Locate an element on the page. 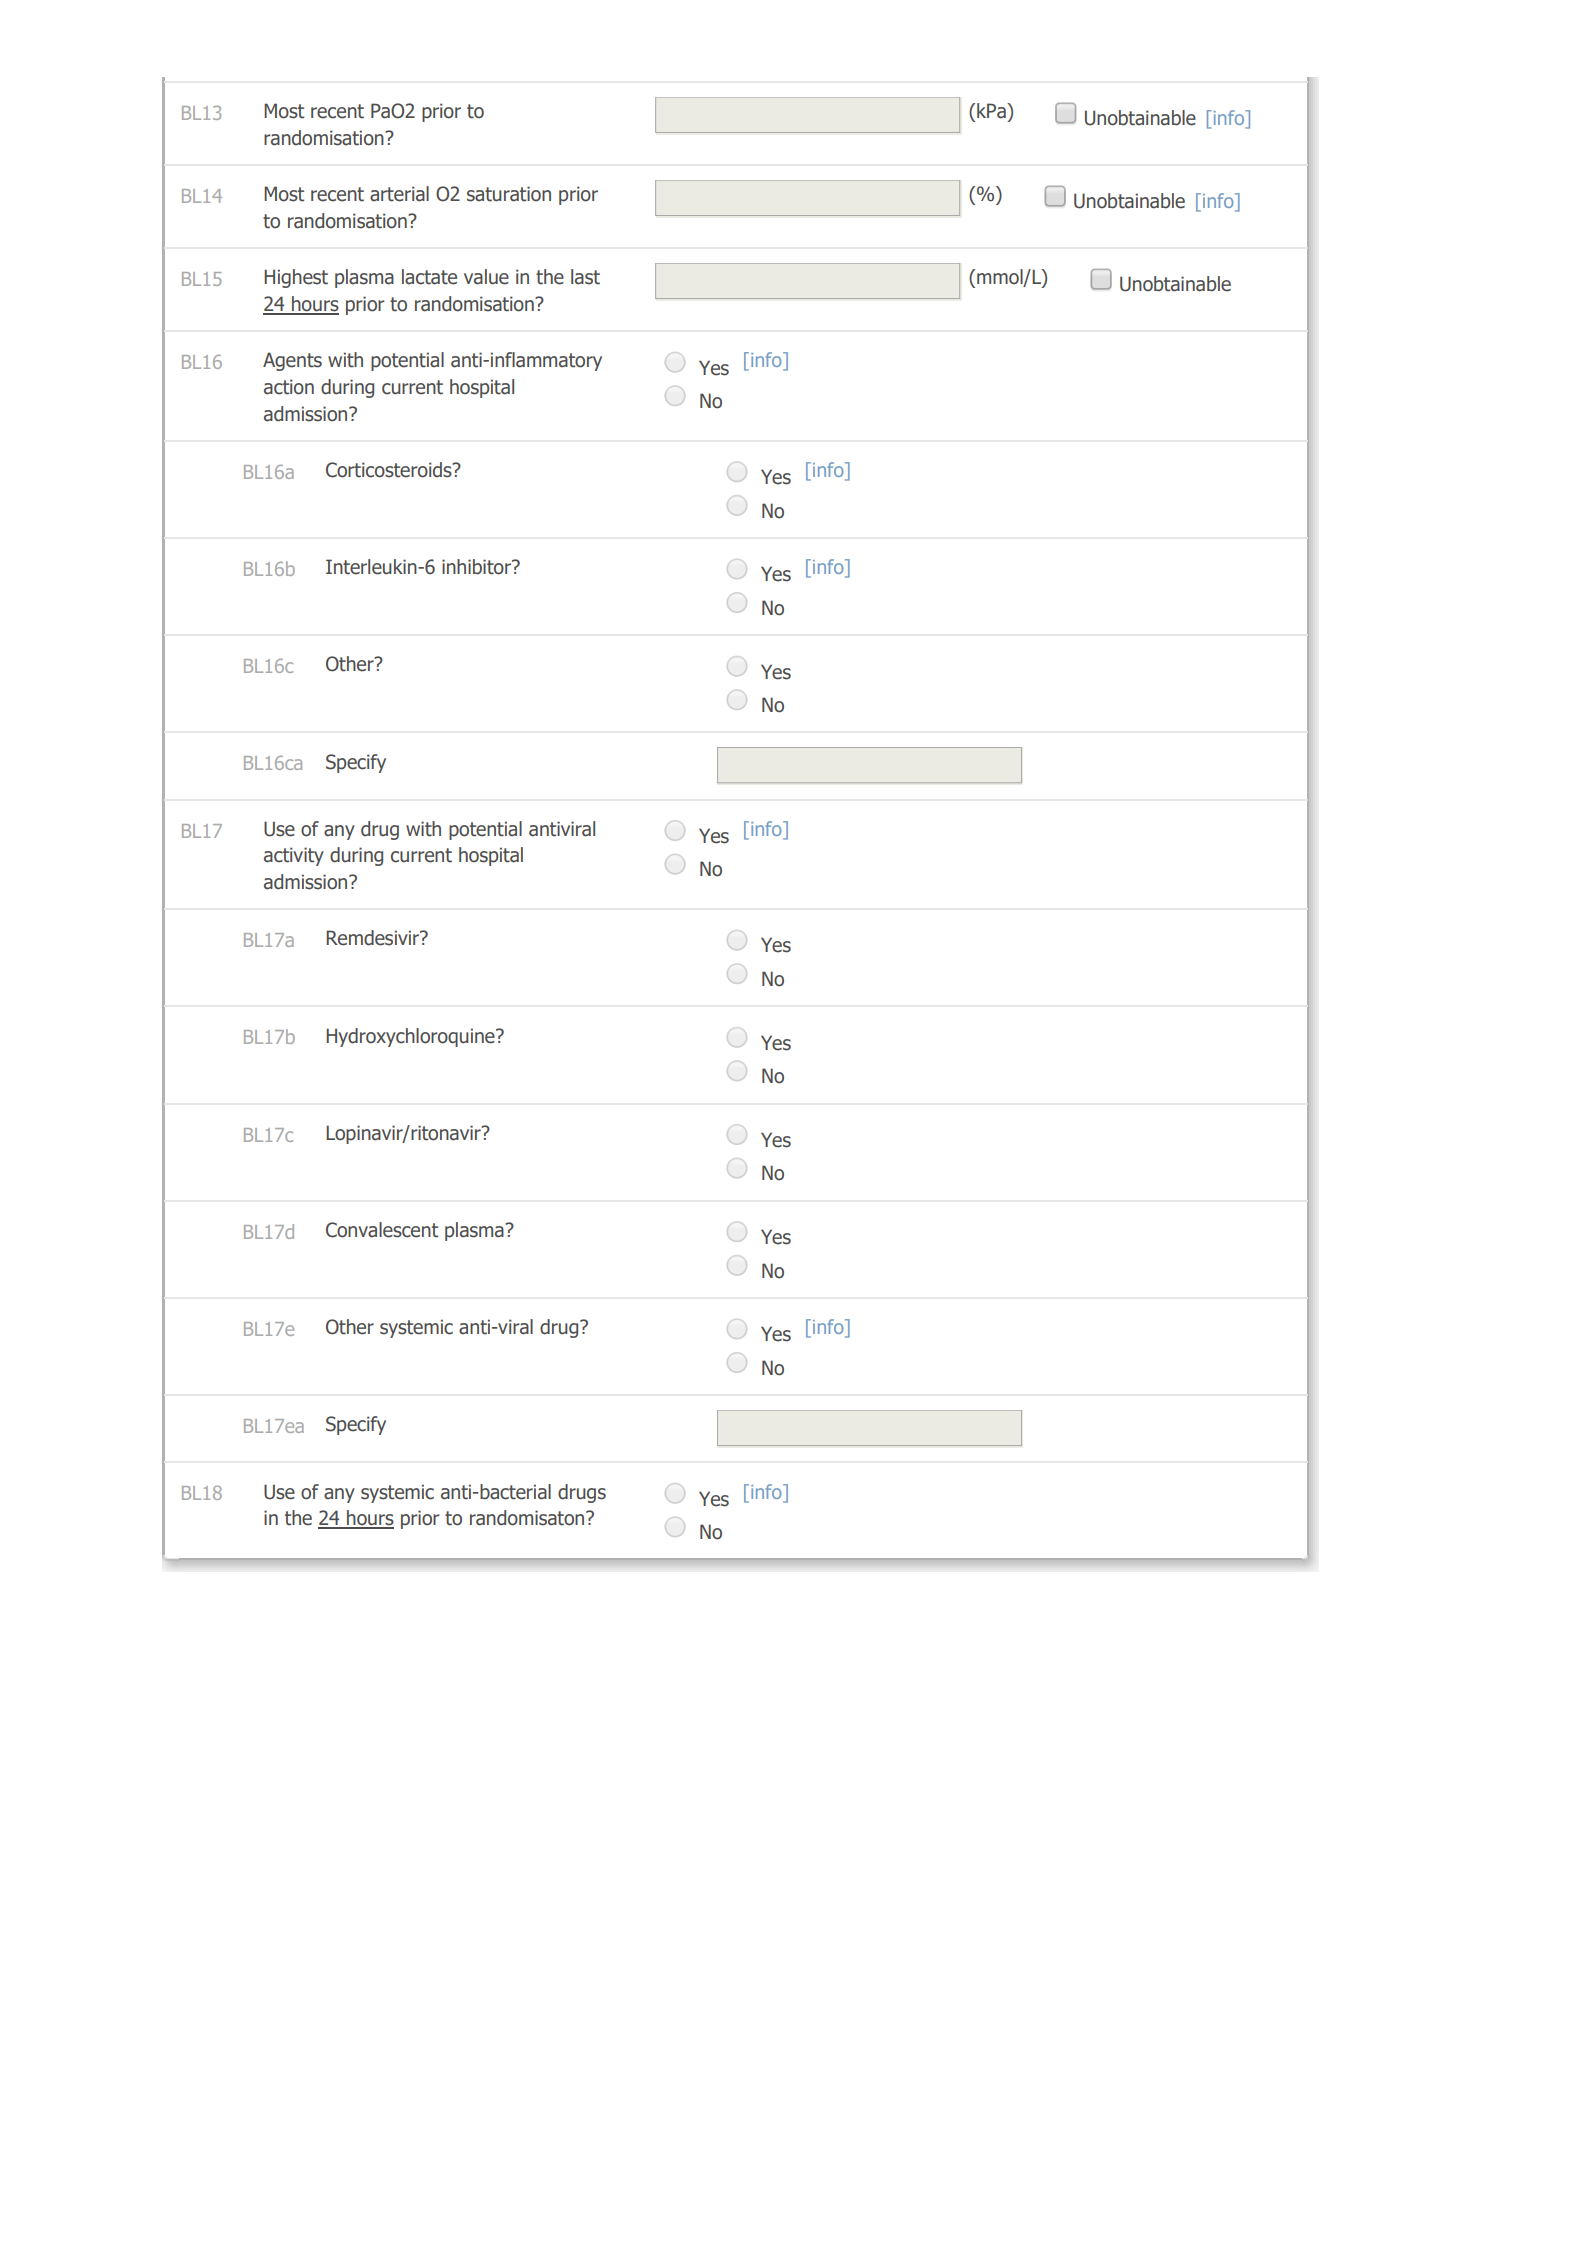 Image resolution: width=1596 pixels, height=2257 pixels. Hydroxychloroquine is located at coordinates (411, 1037).
